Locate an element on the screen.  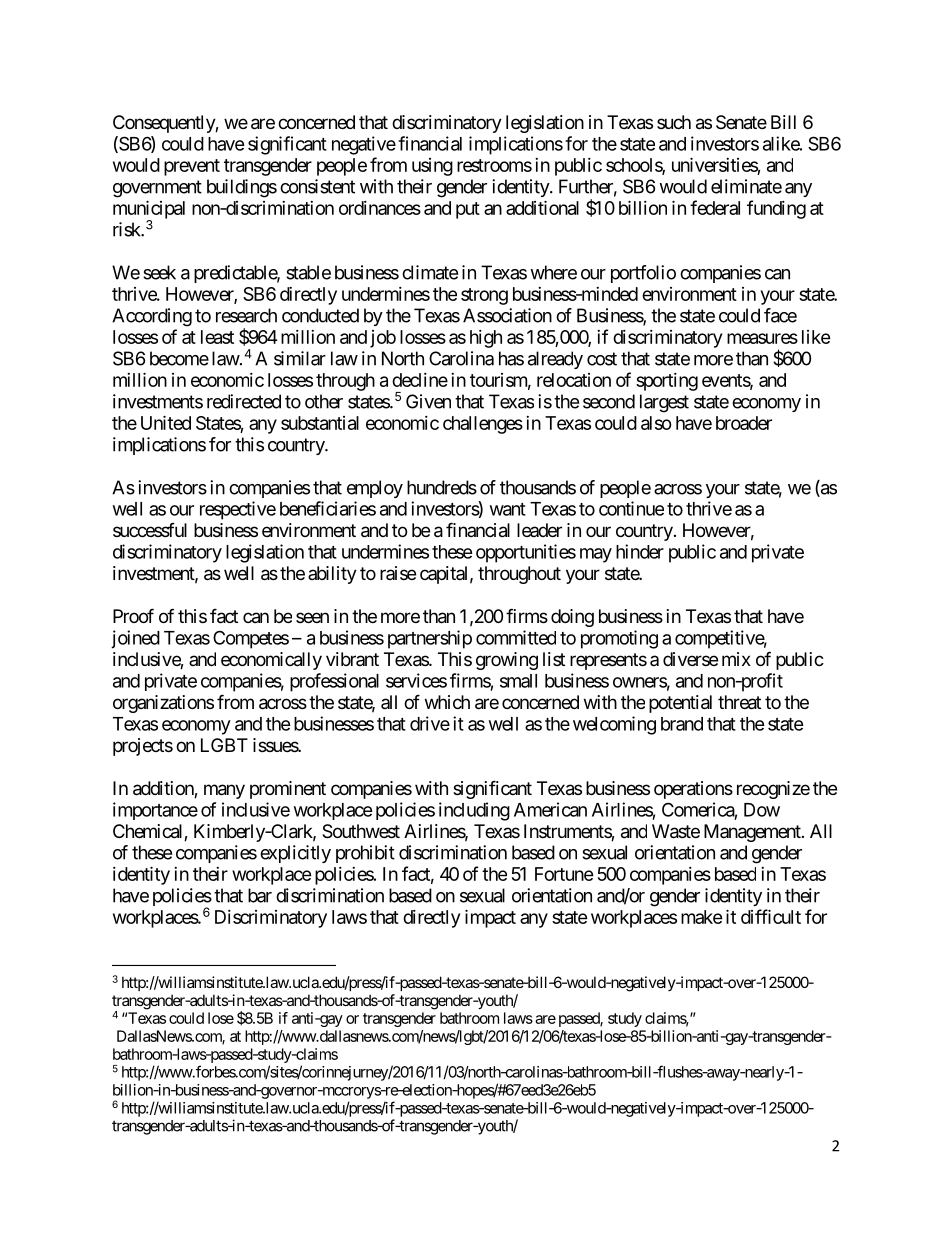
partnership is located at coordinates (430, 639).
